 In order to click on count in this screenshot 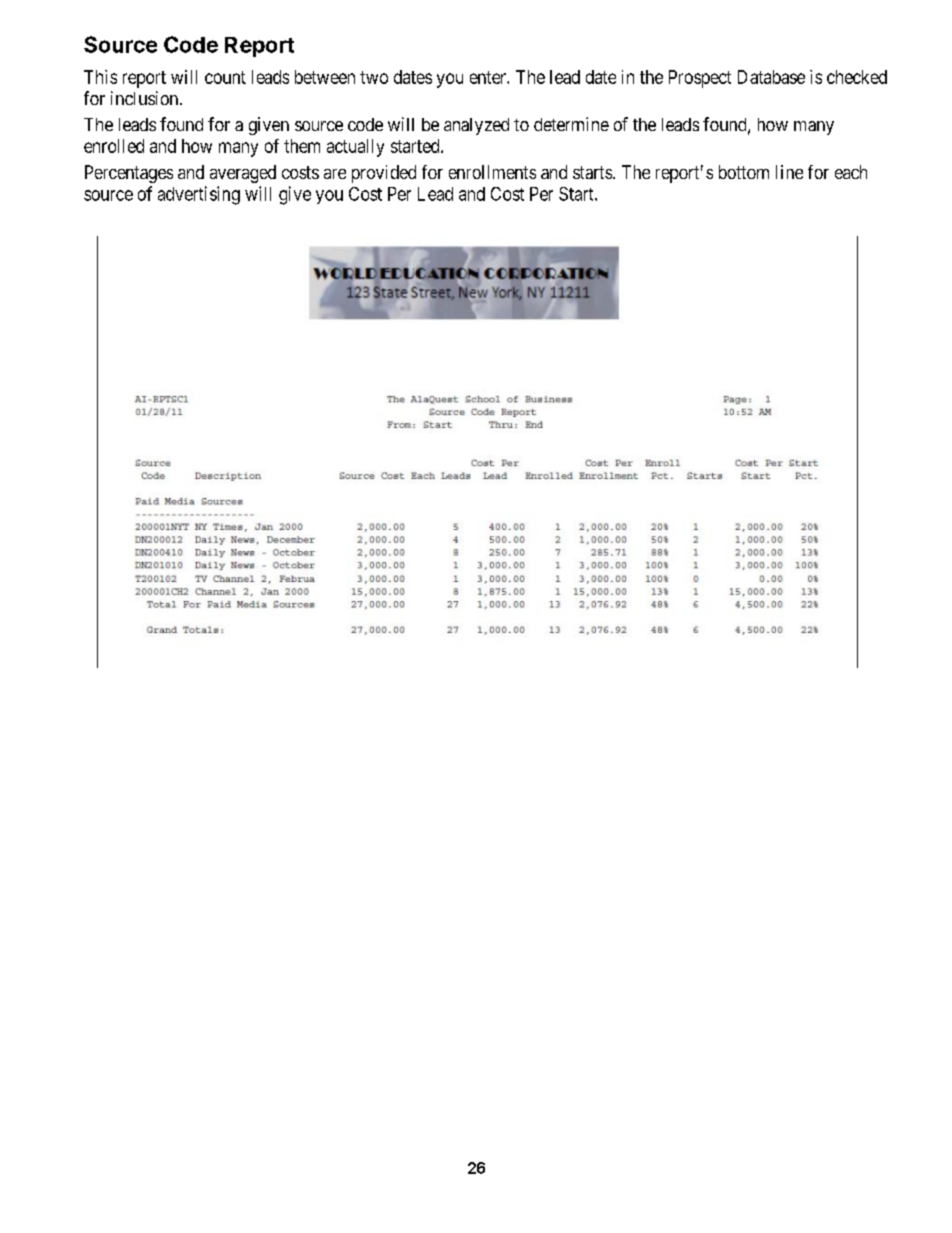, I will do `click(225, 77)`.
